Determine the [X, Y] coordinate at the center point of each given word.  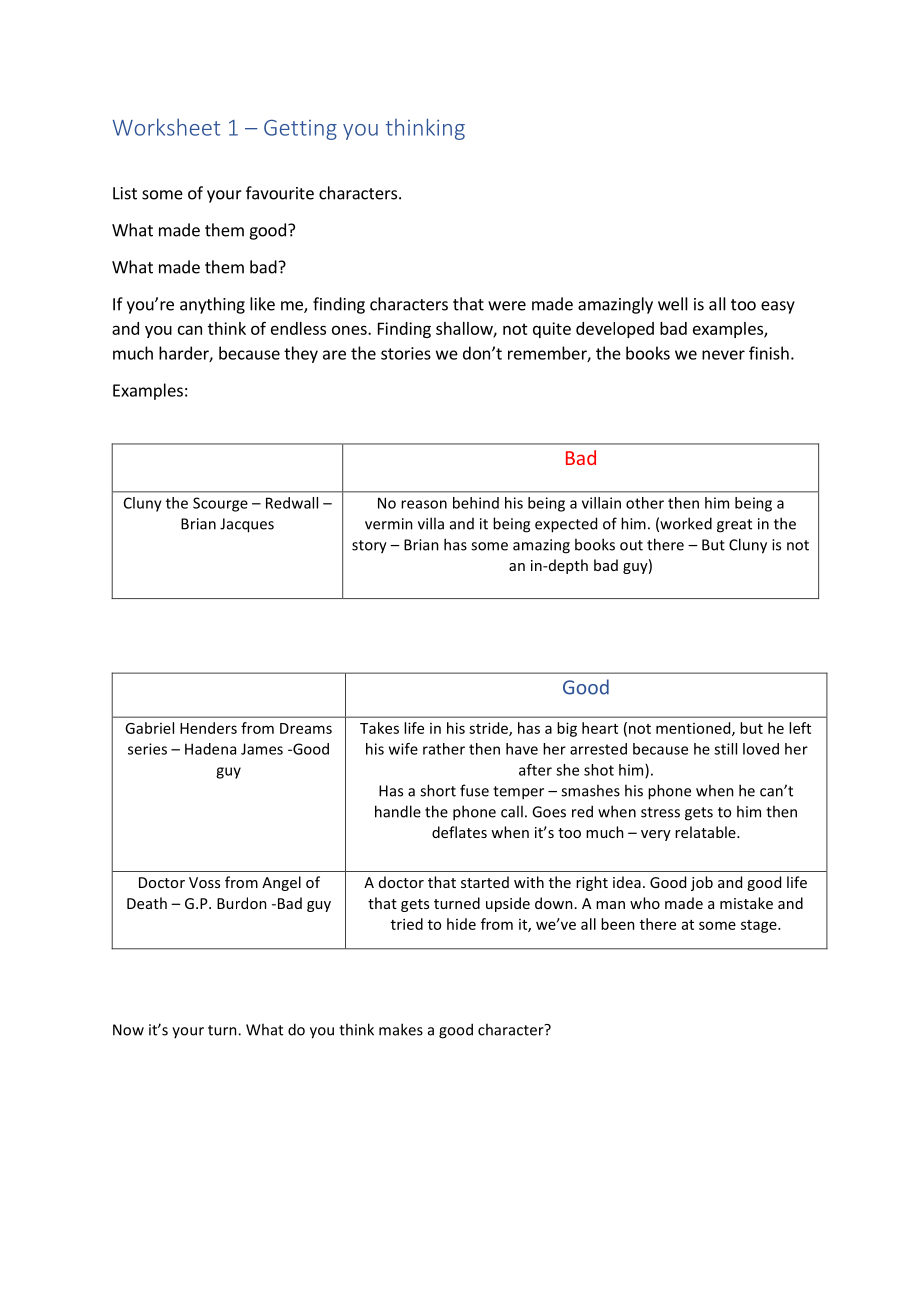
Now [128, 1030]
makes [401, 1029]
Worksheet [166, 127]
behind [476, 503]
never [723, 355]
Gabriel [149, 728]
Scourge [220, 504]
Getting [300, 129]
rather [444, 749]
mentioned [694, 729]
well [673, 304]
